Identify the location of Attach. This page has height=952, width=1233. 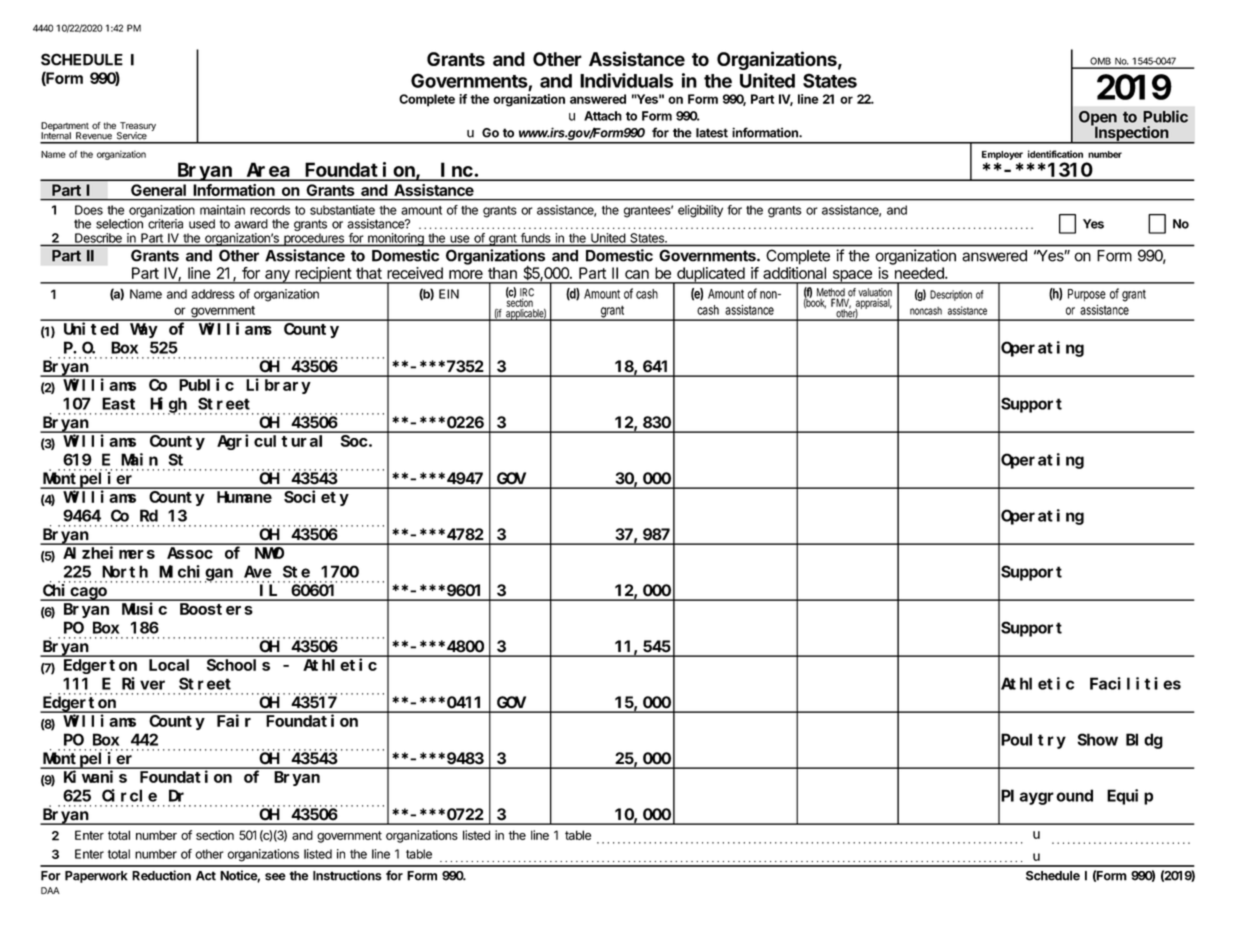
(603, 116).
